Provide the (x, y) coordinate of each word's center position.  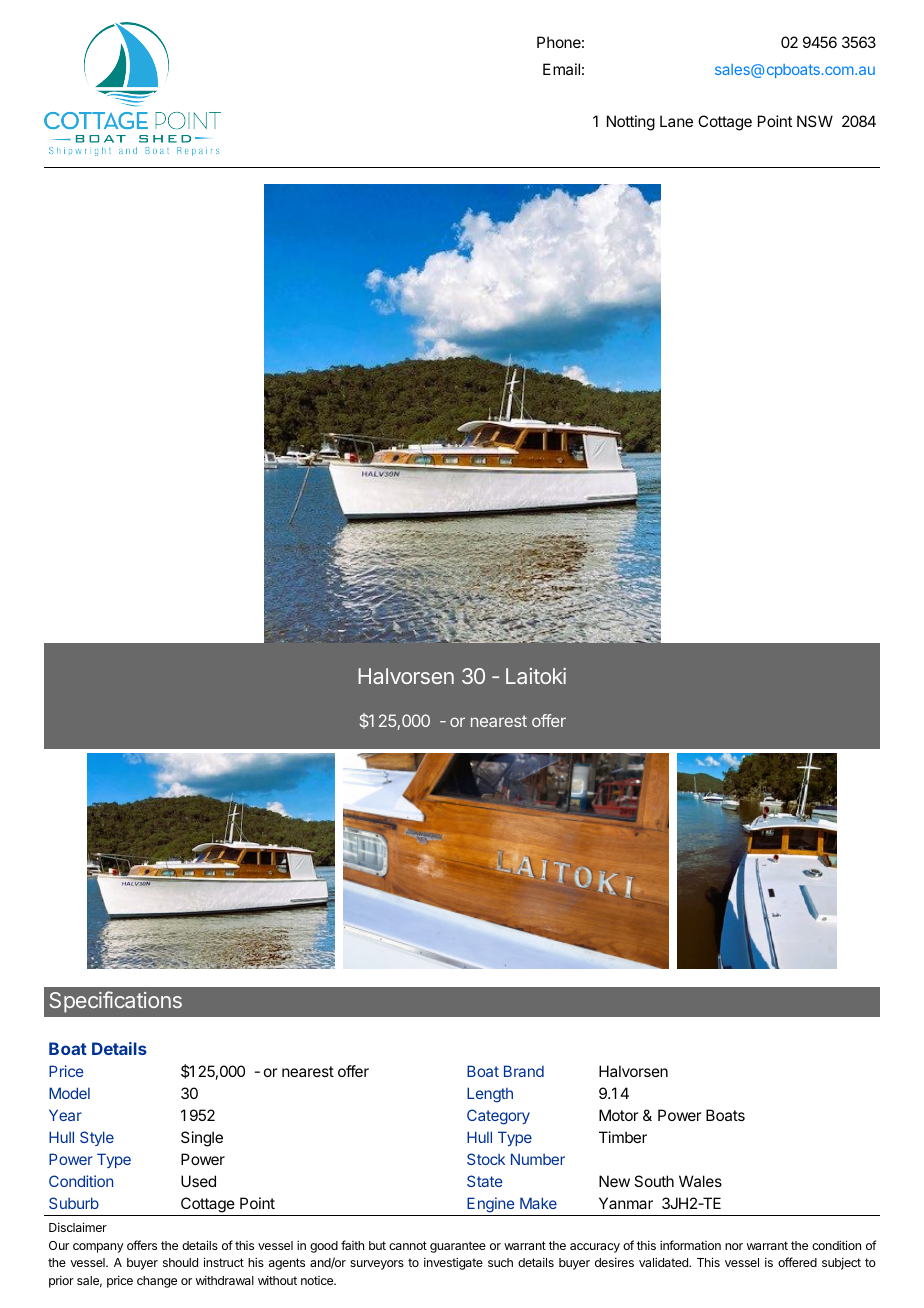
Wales (700, 1181)
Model (69, 1093)
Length (490, 1095)
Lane (676, 121)
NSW (815, 121)
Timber (623, 1137)
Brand (524, 1071)
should (180, 1262)
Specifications (115, 1002)
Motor (619, 1115)
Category (498, 1117)
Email (561, 69)
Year (65, 1115)
